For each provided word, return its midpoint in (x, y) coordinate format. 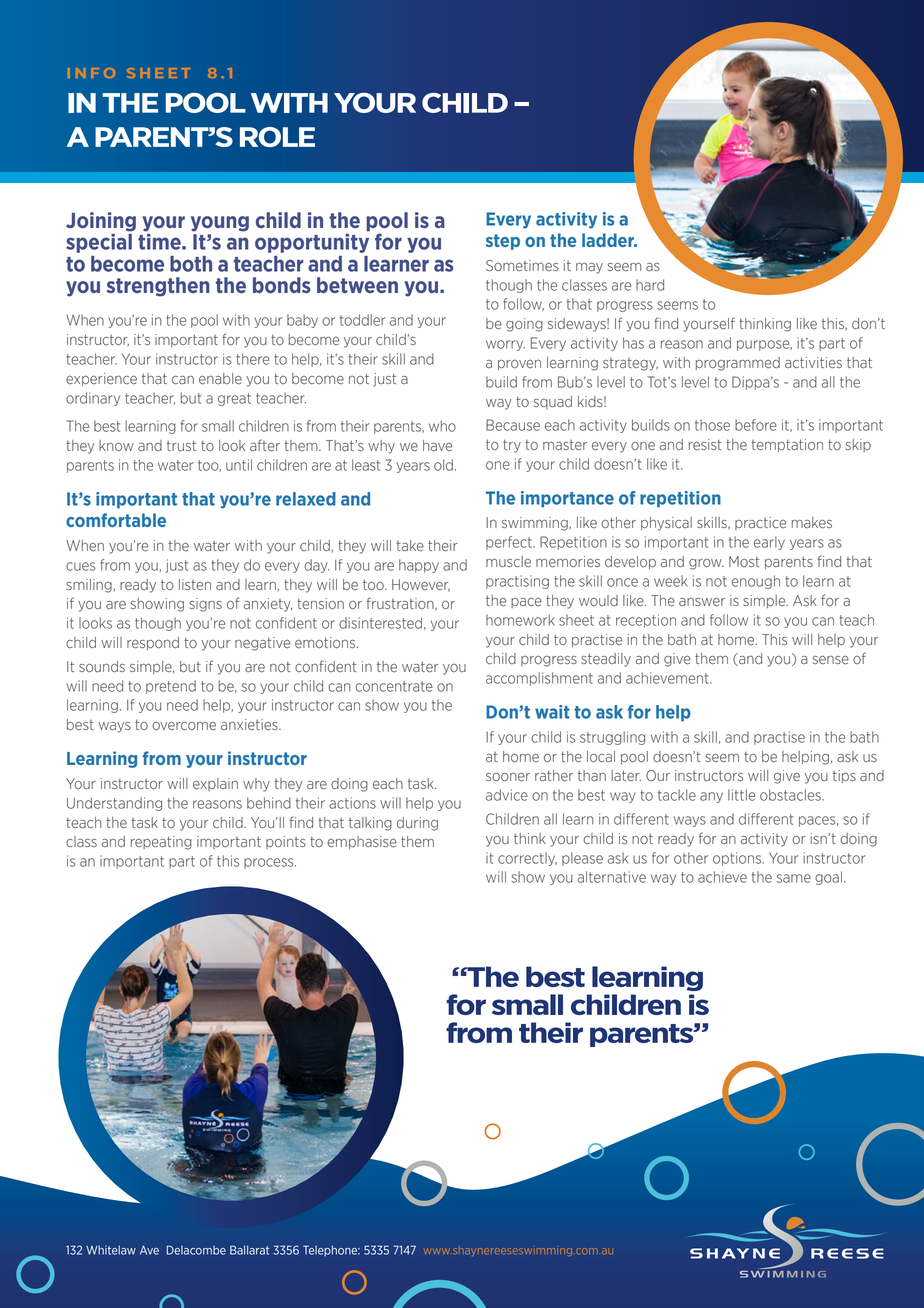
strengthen (158, 287)
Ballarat (249, 1250)
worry (505, 345)
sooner (508, 777)
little (741, 795)
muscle (508, 562)
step (503, 242)
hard (650, 285)
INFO (91, 73)
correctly (527, 859)
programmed (738, 364)
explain (215, 784)
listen (195, 585)
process (270, 863)
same (794, 878)
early (769, 543)
